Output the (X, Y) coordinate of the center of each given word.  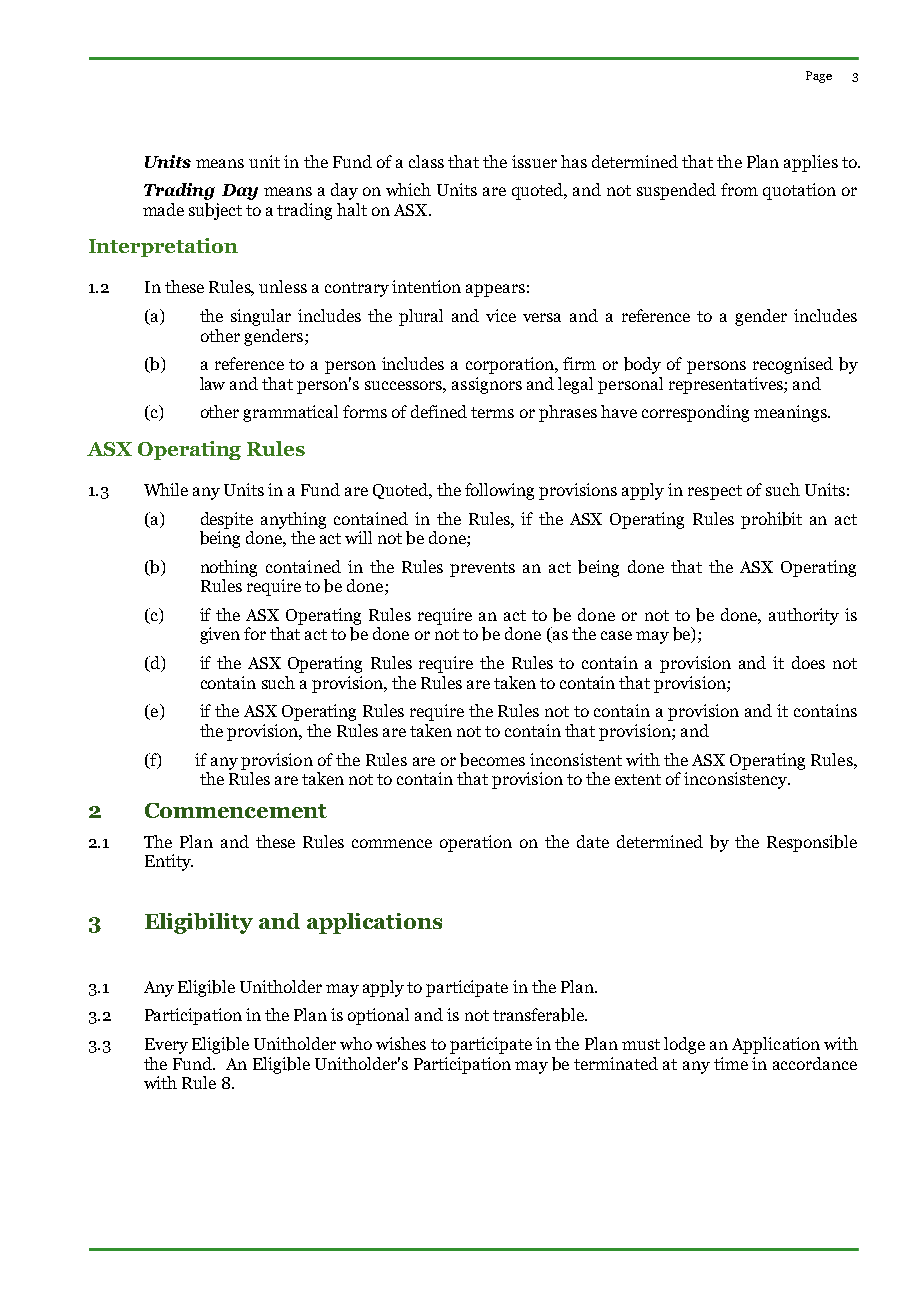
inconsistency (736, 780)
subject (215, 211)
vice (501, 315)
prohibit (771, 520)
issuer (534, 161)
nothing (229, 568)
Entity (169, 862)
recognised (793, 365)
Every (166, 1046)
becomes (492, 760)
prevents (482, 569)
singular (261, 317)
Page (819, 77)
